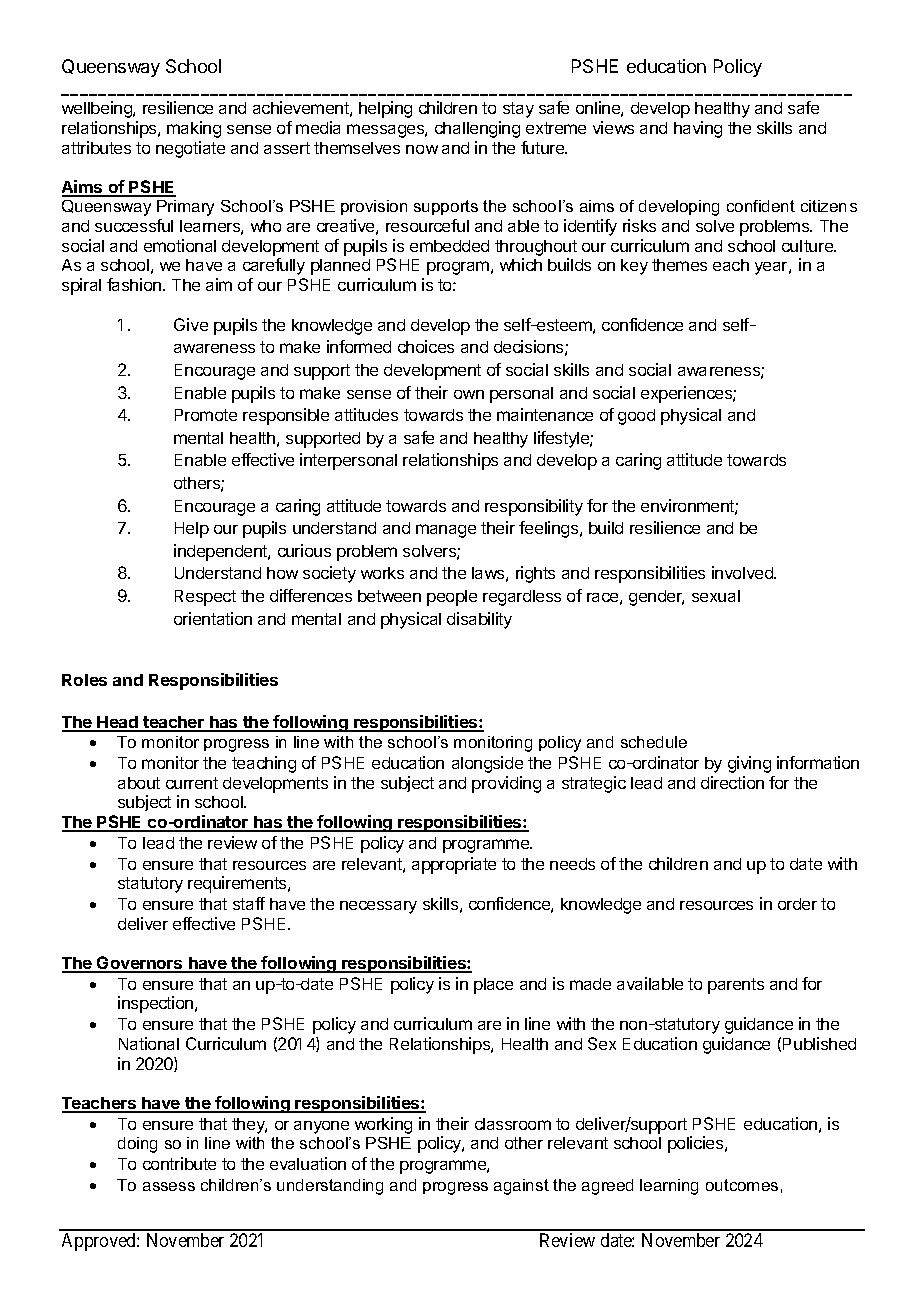 The height and width of the document is (1308, 924). I want to click on requirements, so click(238, 884).
